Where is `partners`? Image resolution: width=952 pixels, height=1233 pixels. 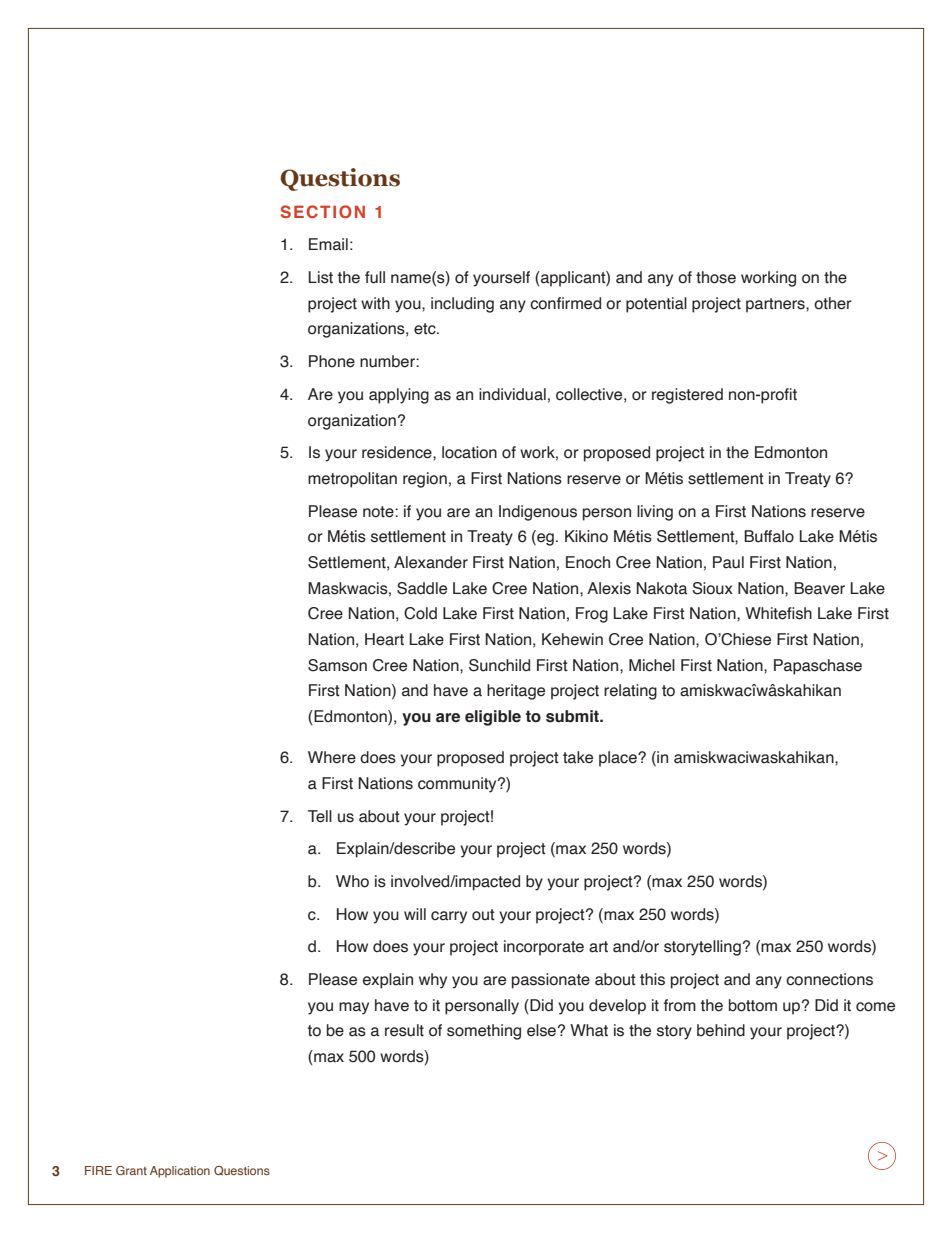
partners is located at coordinates (776, 305).
